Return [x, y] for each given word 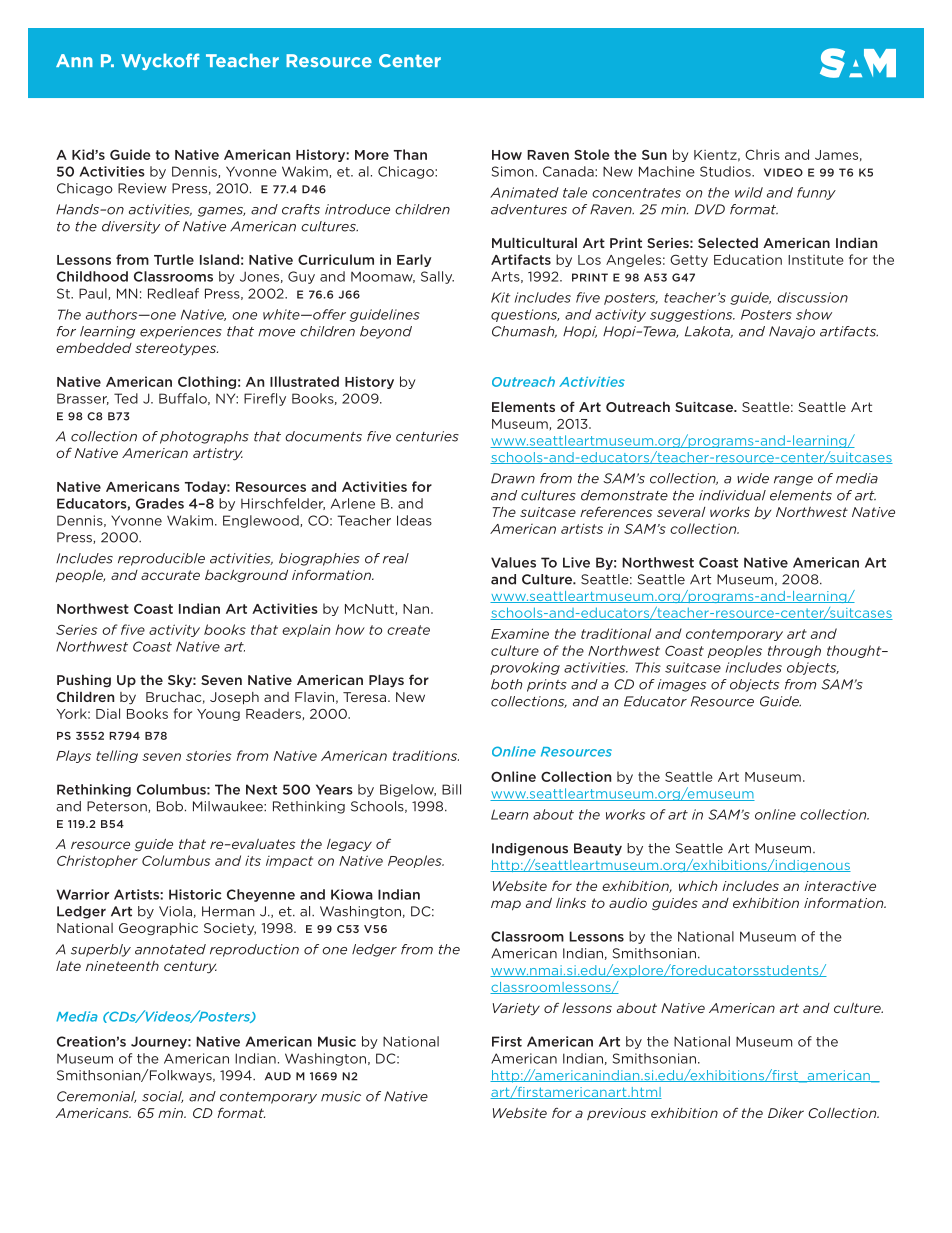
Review [142, 188]
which [698, 886]
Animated [524, 192]
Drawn [513, 478]
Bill [451, 789]
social [162, 1097]
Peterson [118, 807]
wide [753, 478]
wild [749, 192]
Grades [160, 503]
